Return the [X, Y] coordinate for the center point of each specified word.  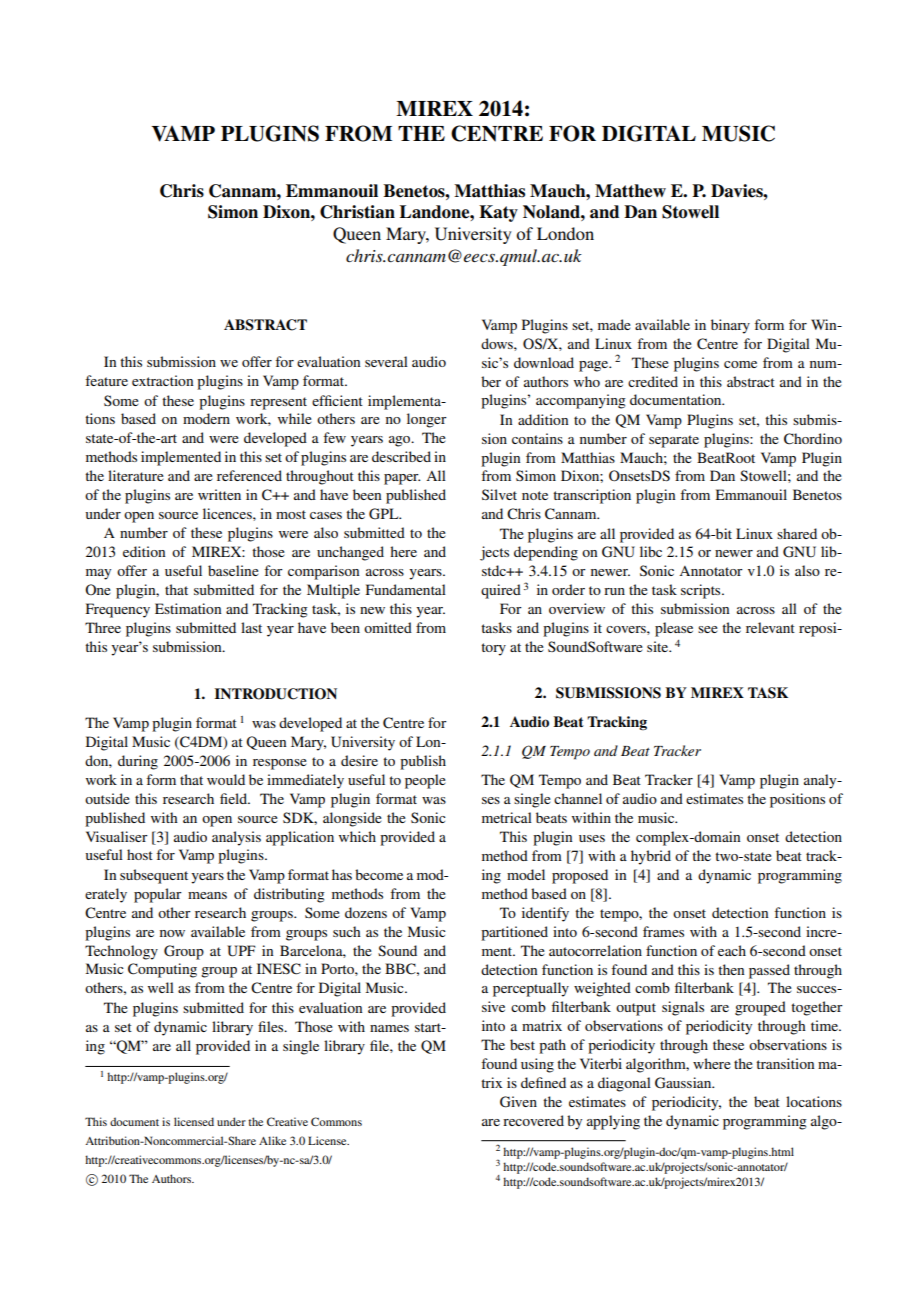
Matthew [630, 191]
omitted [388, 627]
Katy [498, 213]
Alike [272, 1140]
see [708, 629]
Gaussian [684, 1083]
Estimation [188, 608]
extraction [162, 380]
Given [518, 1102]
